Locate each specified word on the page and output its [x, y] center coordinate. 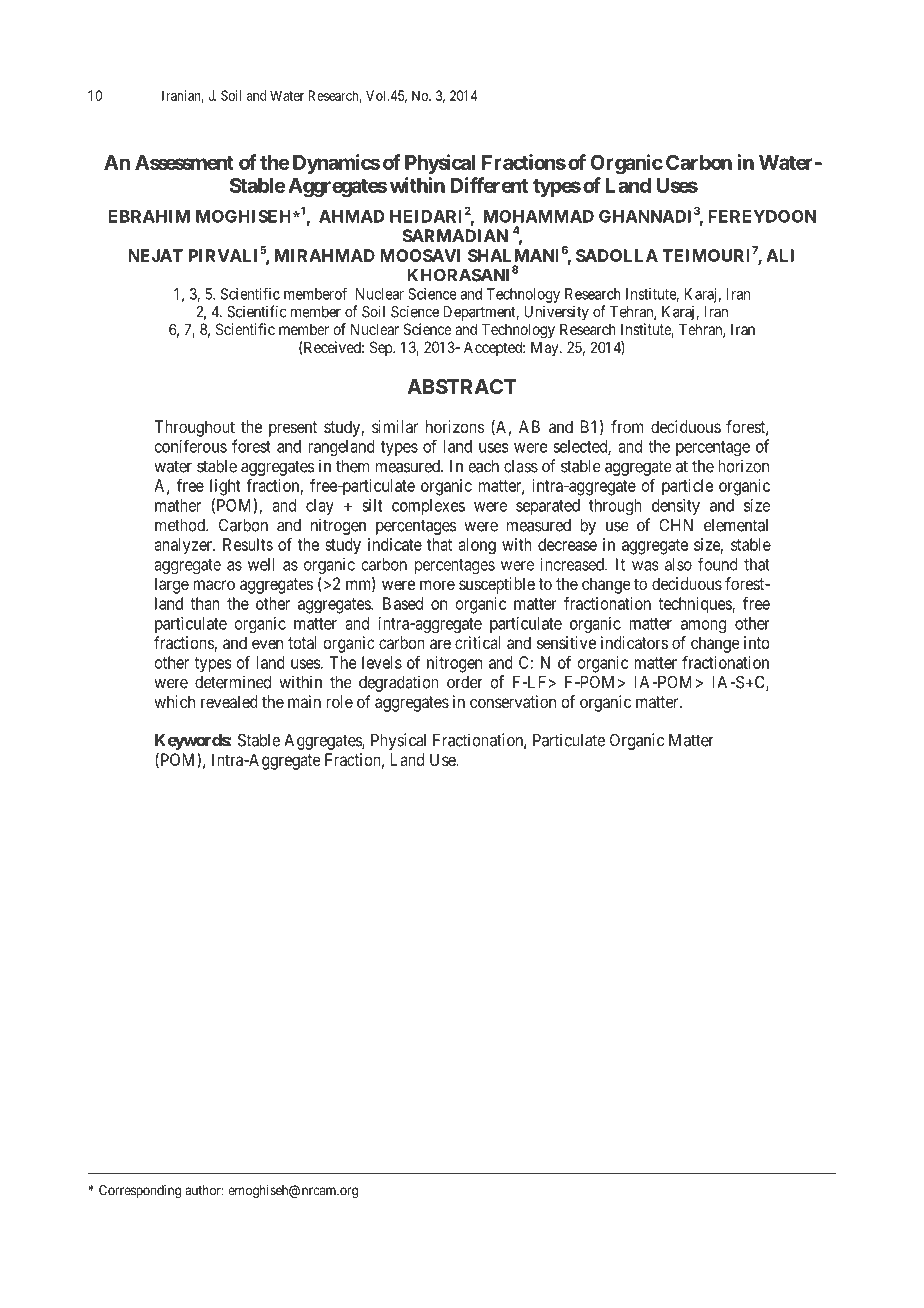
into [757, 642]
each [483, 466]
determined [233, 682]
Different [489, 185]
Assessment [184, 162]
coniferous [191, 446]
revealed [229, 701]
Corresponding [140, 1192]
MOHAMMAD [539, 216]
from [627, 426]
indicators [634, 642]
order [465, 682]
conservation [513, 701]
